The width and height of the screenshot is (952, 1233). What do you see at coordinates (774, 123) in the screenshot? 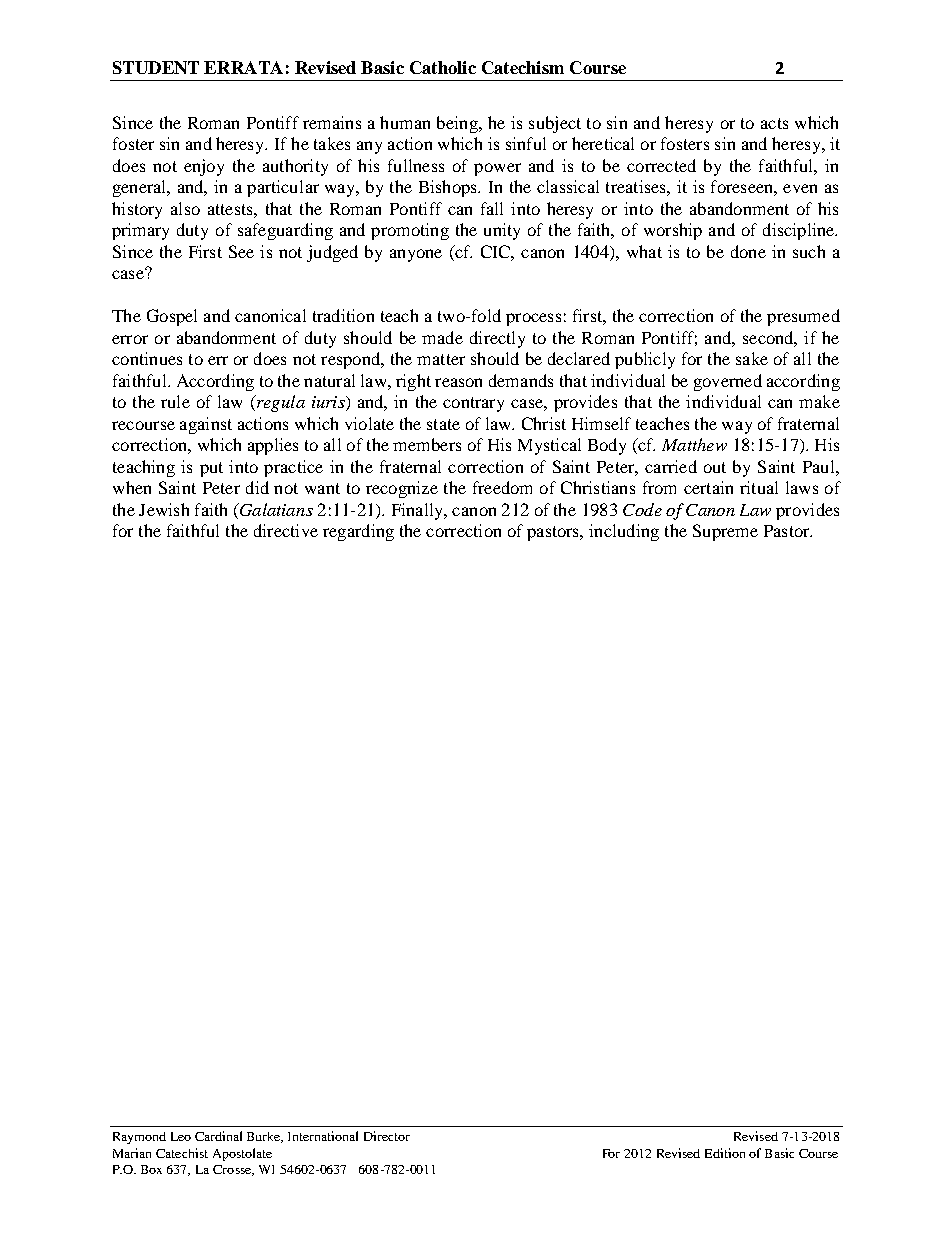
I see `acts` at bounding box center [774, 123].
